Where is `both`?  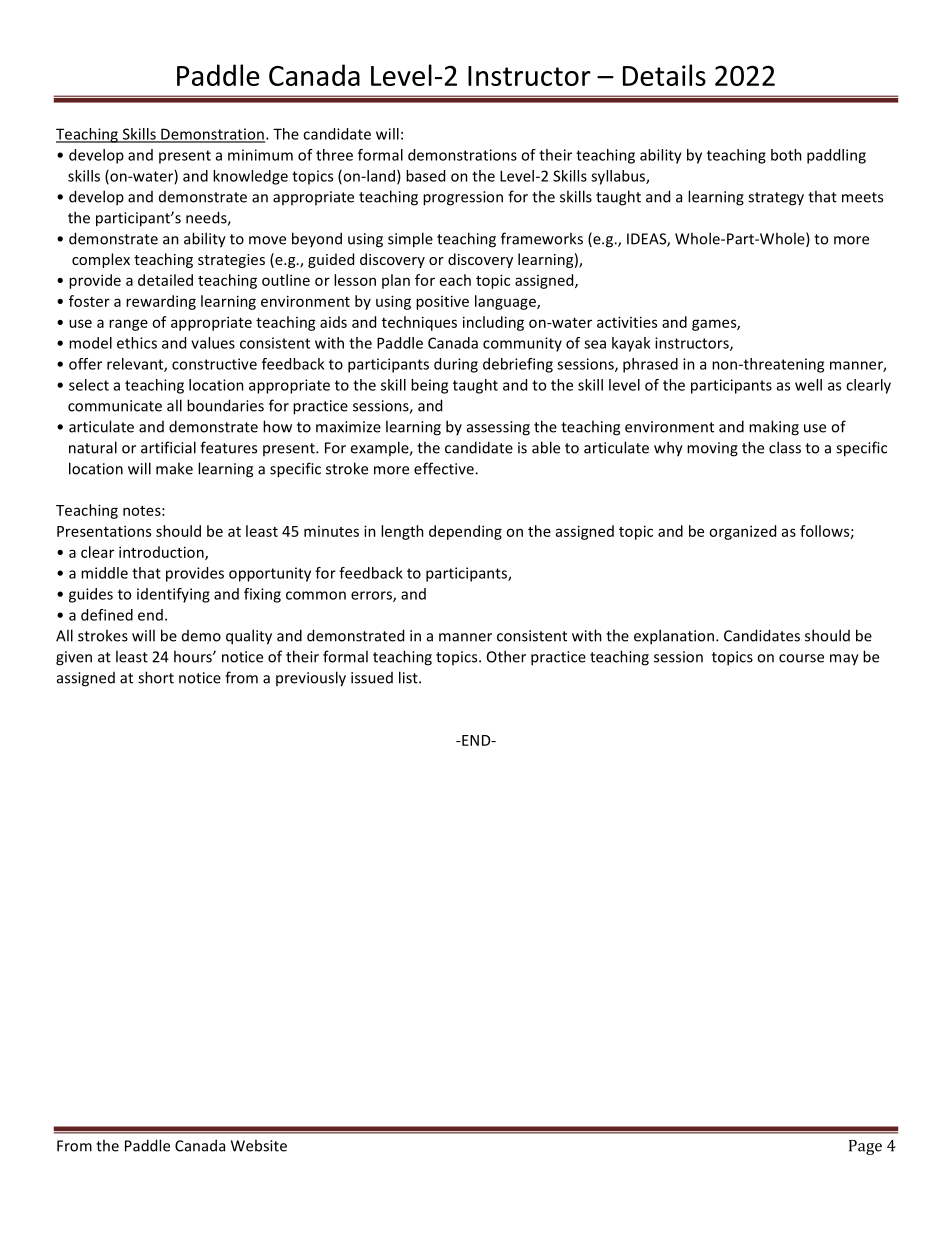
both is located at coordinates (786, 155).
